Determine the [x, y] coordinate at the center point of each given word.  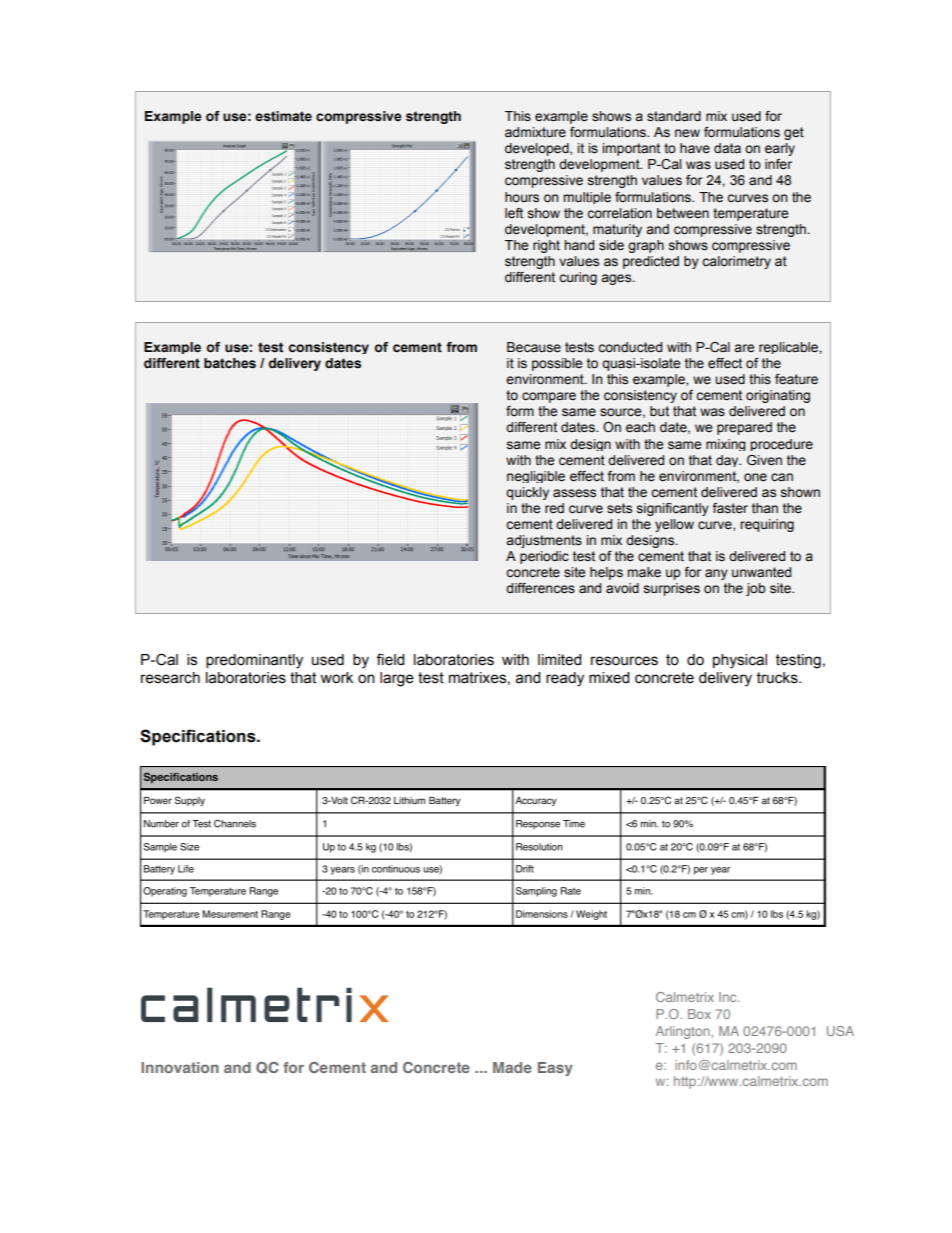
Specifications [199, 737]
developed [538, 149]
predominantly [254, 661]
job [756, 589]
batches [230, 363]
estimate [283, 116]
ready [565, 679]
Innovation [180, 1067]
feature [796, 379]
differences [540, 588]
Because [534, 347]
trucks [778, 678]
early [780, 149]
